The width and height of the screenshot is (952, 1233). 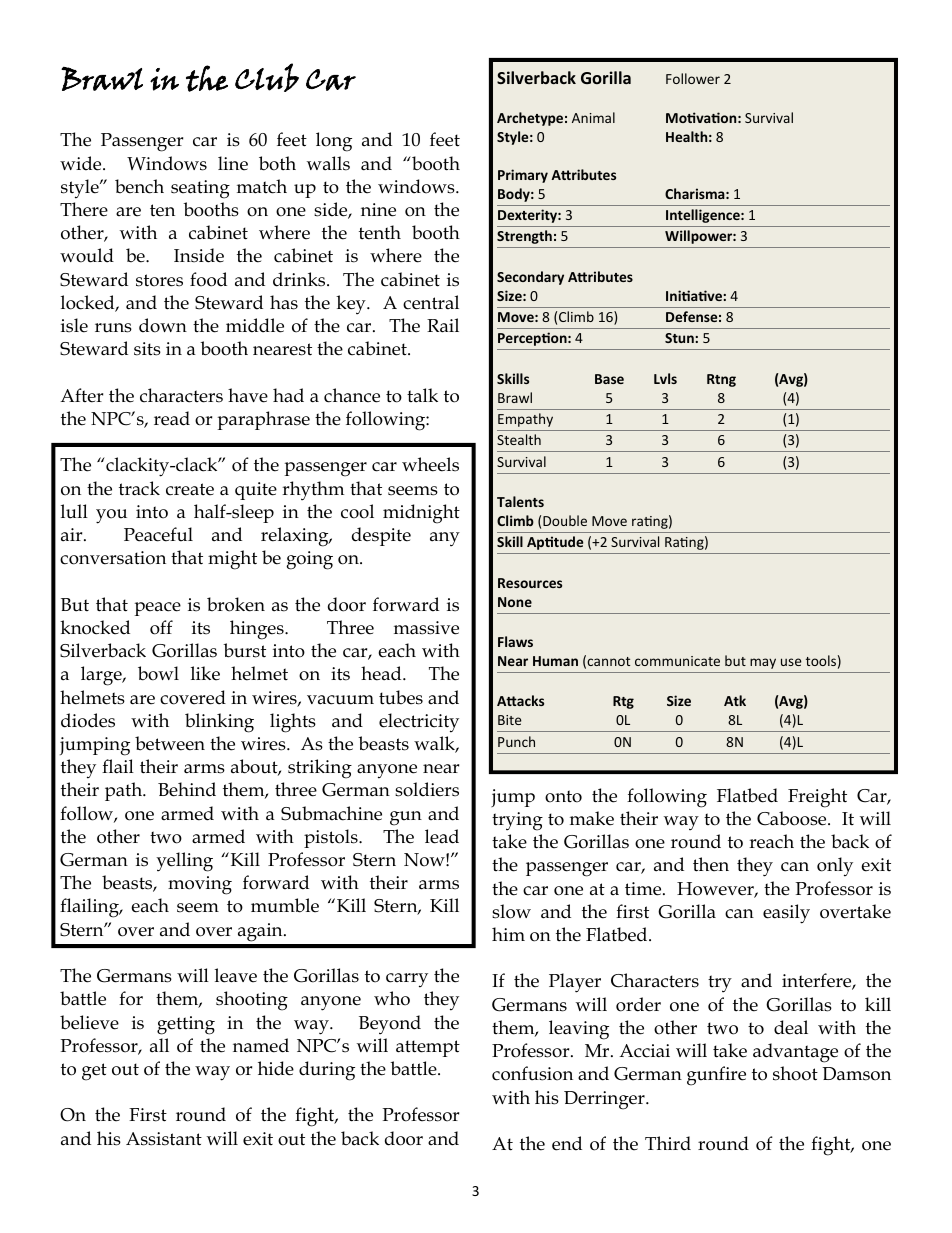 I want to click on Primary, so click(x=523, y=176).
